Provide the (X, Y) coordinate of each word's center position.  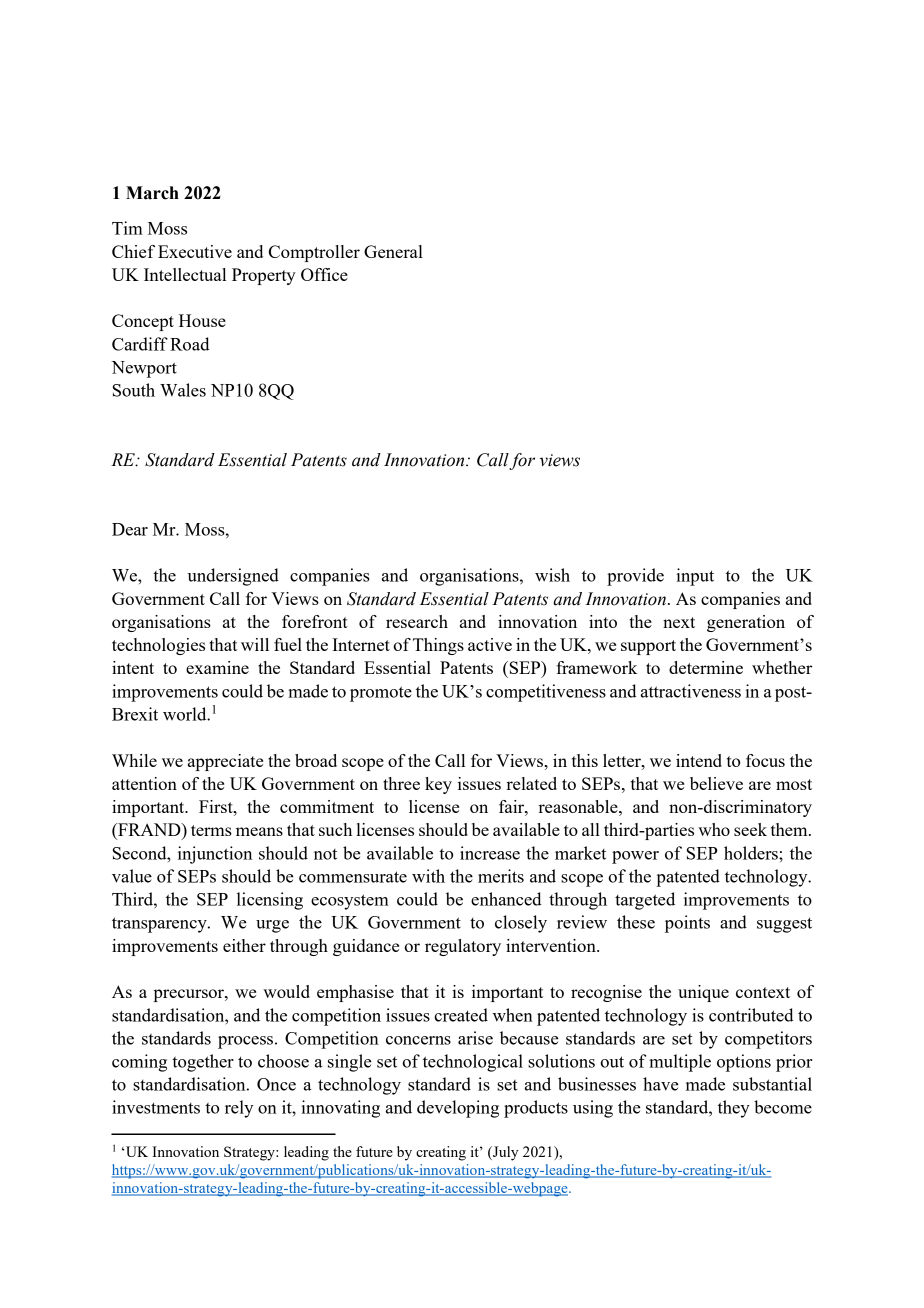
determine (706, 667)
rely (239, 1109)
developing (458, 1109)
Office (324, 274)
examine (217, 667)
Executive (195, 251)
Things (438, 646)
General (393, 251)
